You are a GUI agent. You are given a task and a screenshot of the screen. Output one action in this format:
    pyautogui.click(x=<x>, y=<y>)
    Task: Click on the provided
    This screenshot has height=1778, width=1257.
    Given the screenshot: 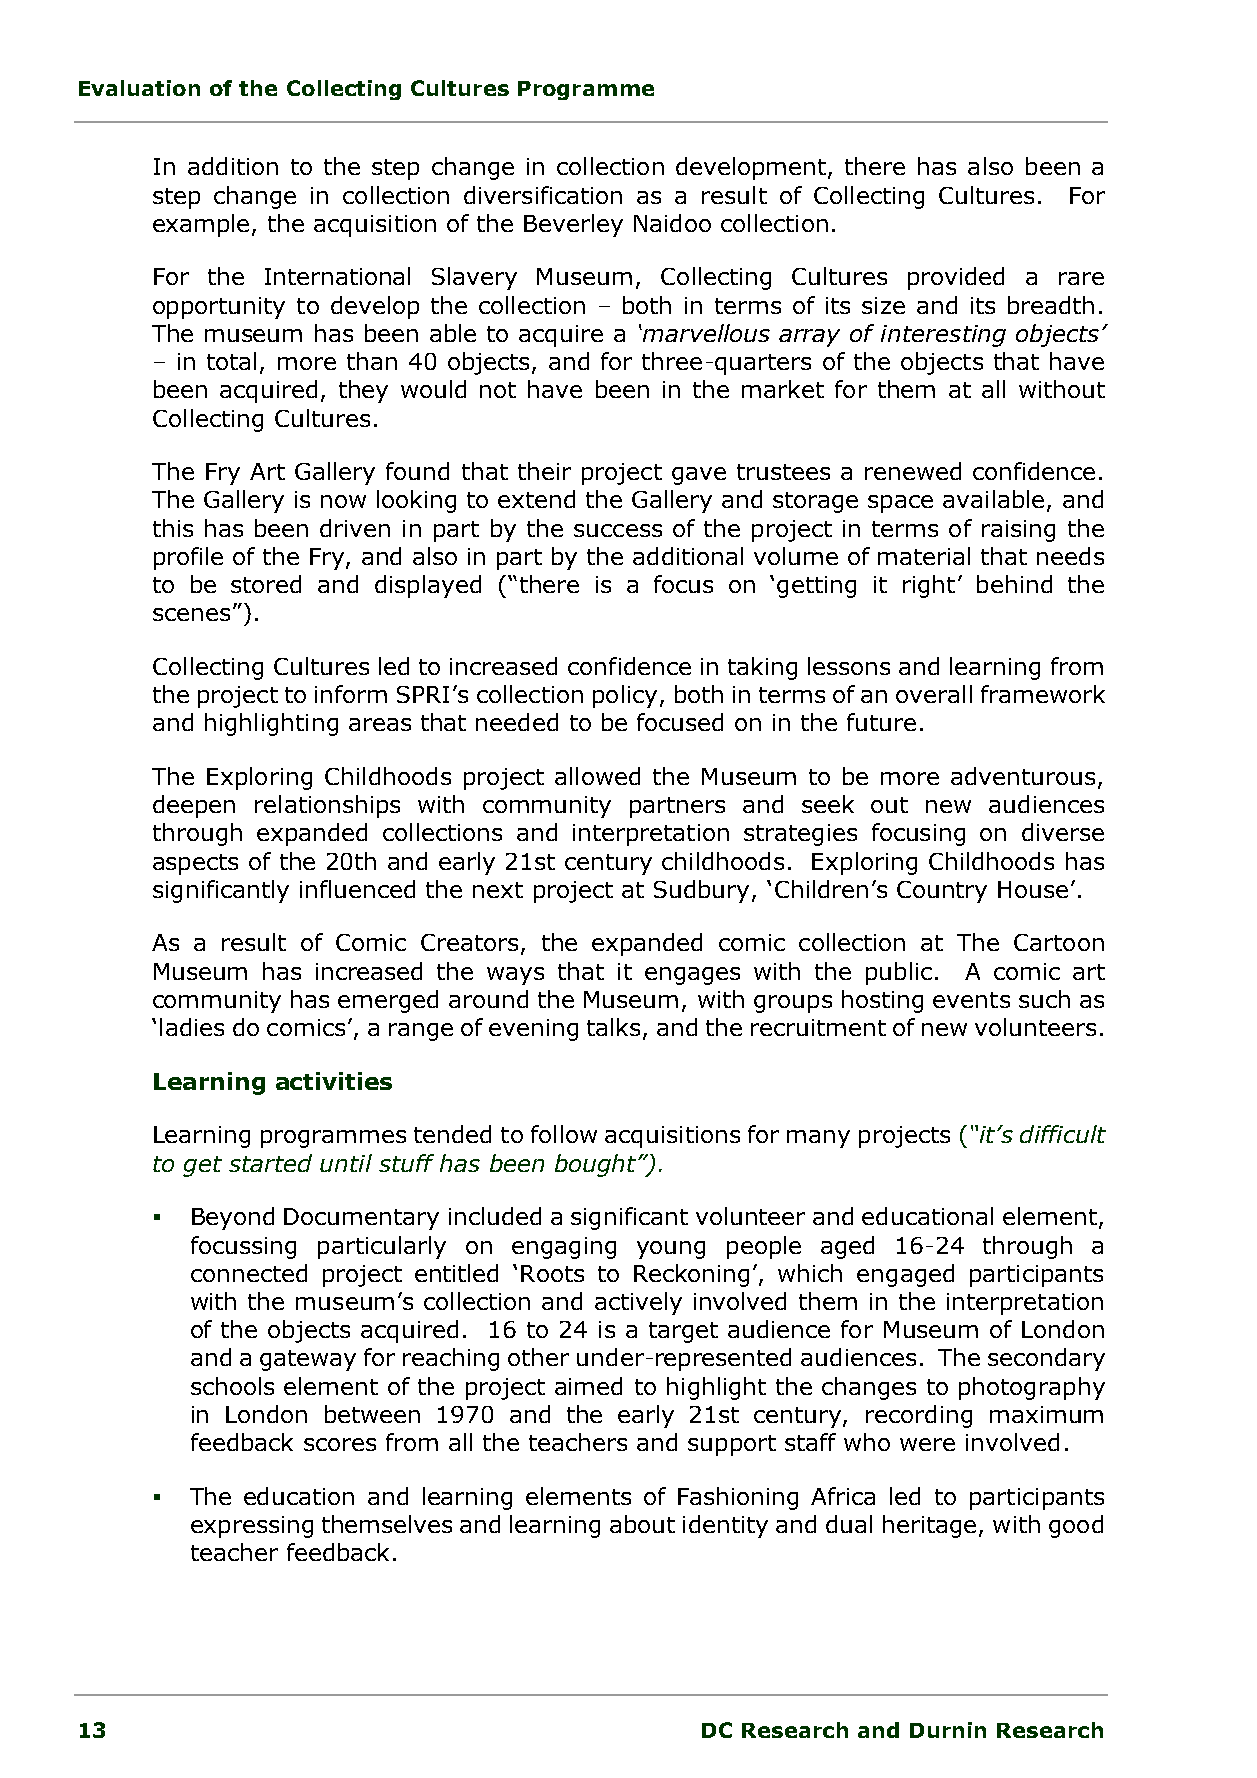 What is the action you would take?
    pyautogui.click(x=956, y=278)
